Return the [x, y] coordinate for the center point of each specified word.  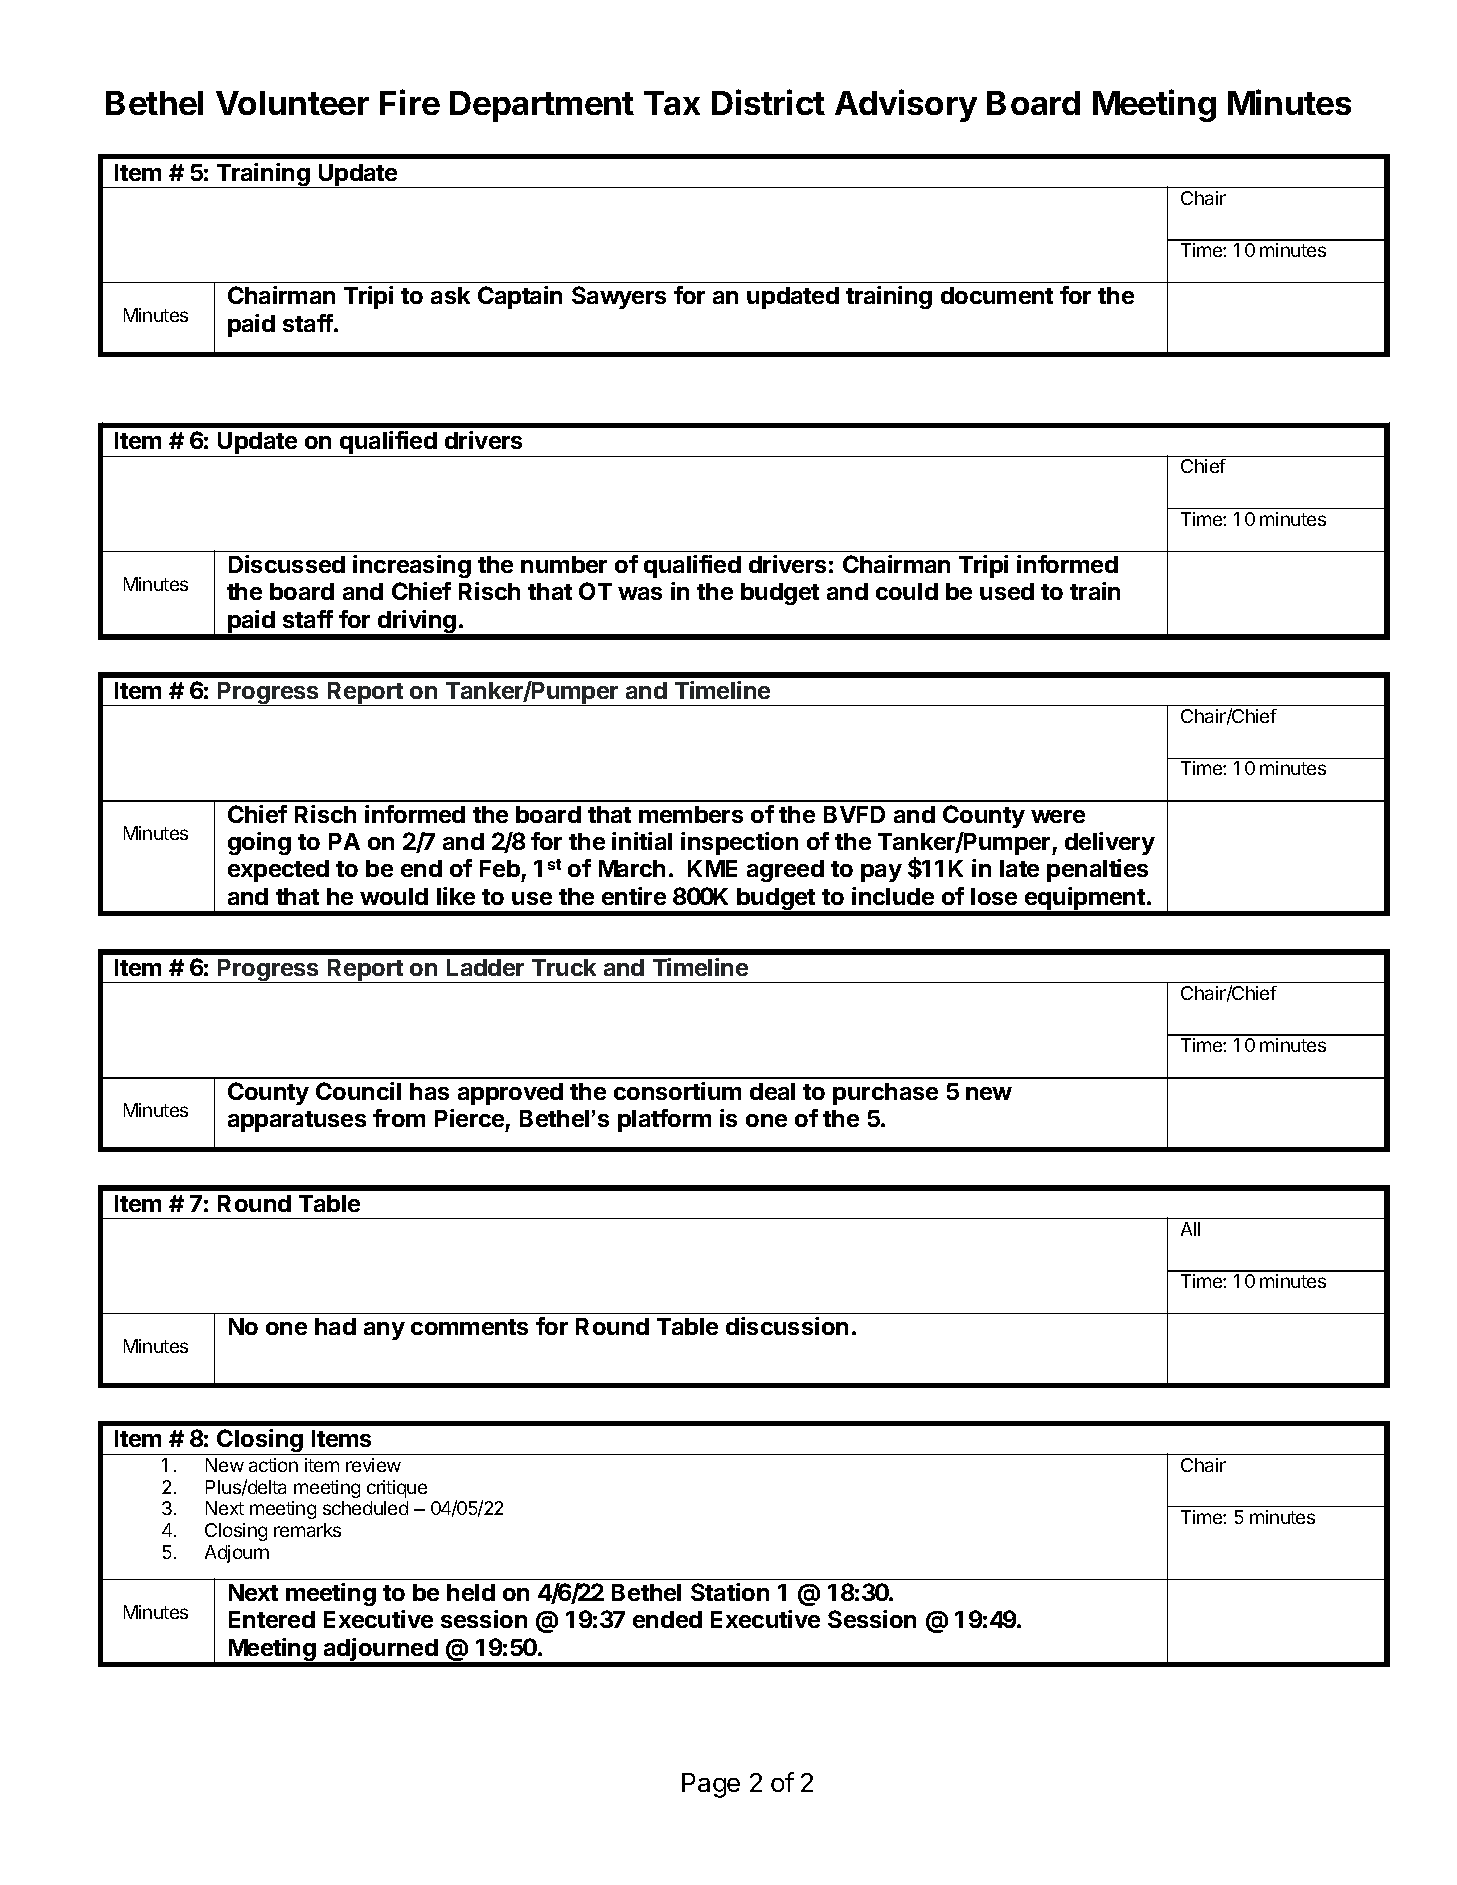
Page [711, 1785]
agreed [785, 871]
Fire [410, 102]
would [394, 896]
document [997, 295]
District [768, 102]
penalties [1097, 870]
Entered [272, 1619]
